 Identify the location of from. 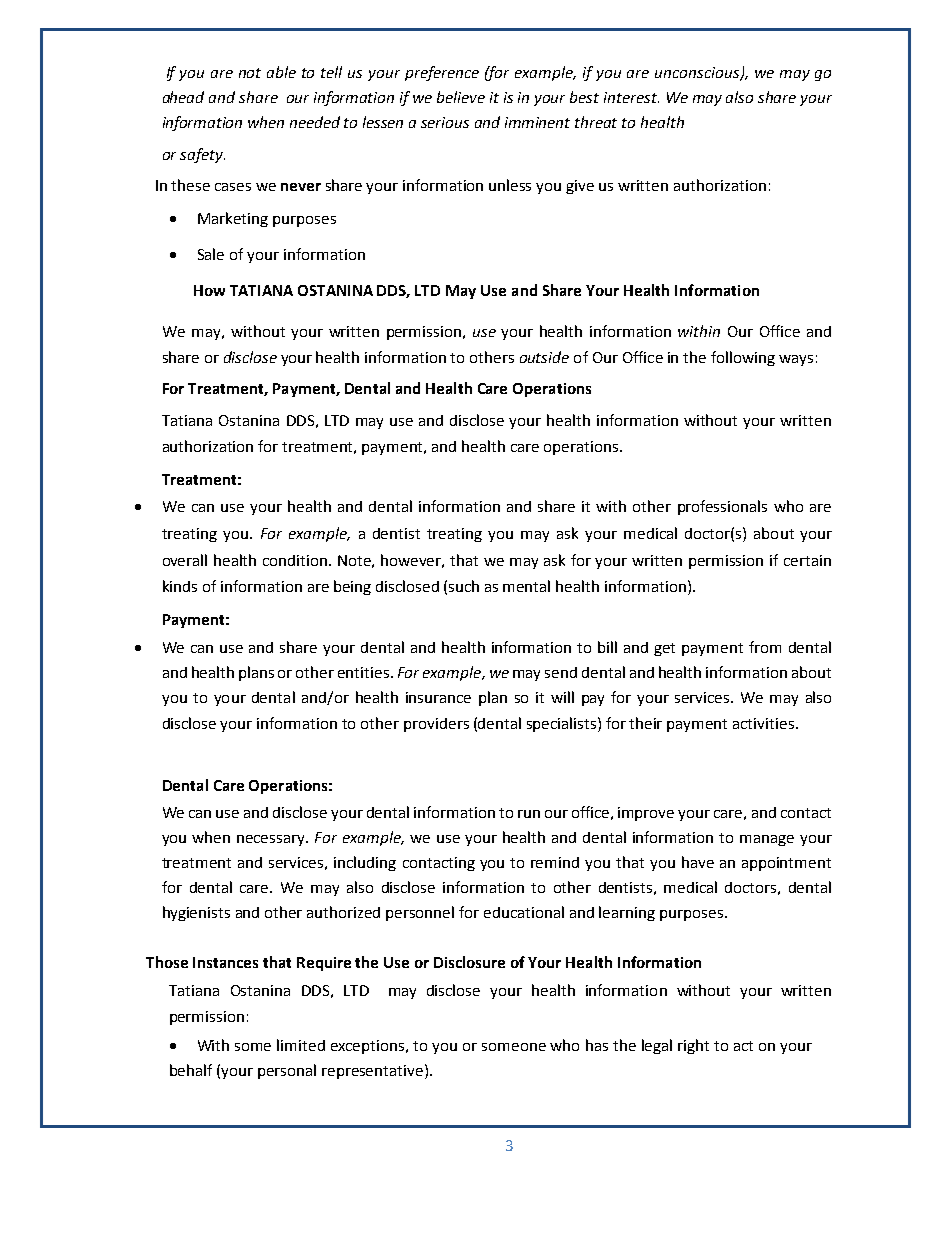
(765, 647).
